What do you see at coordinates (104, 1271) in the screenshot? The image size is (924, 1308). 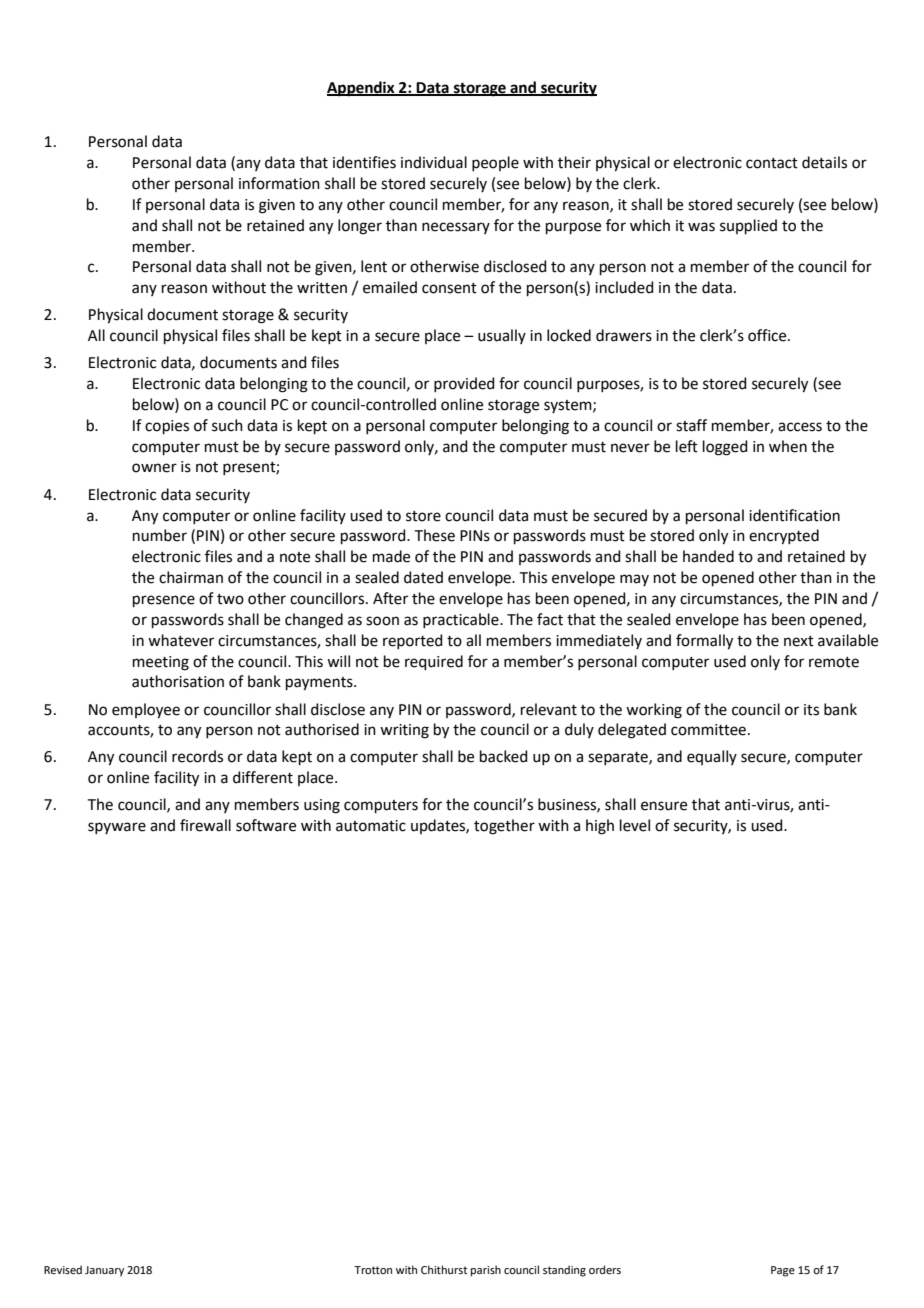 I see `January` at bounding box center [104, 1271].
